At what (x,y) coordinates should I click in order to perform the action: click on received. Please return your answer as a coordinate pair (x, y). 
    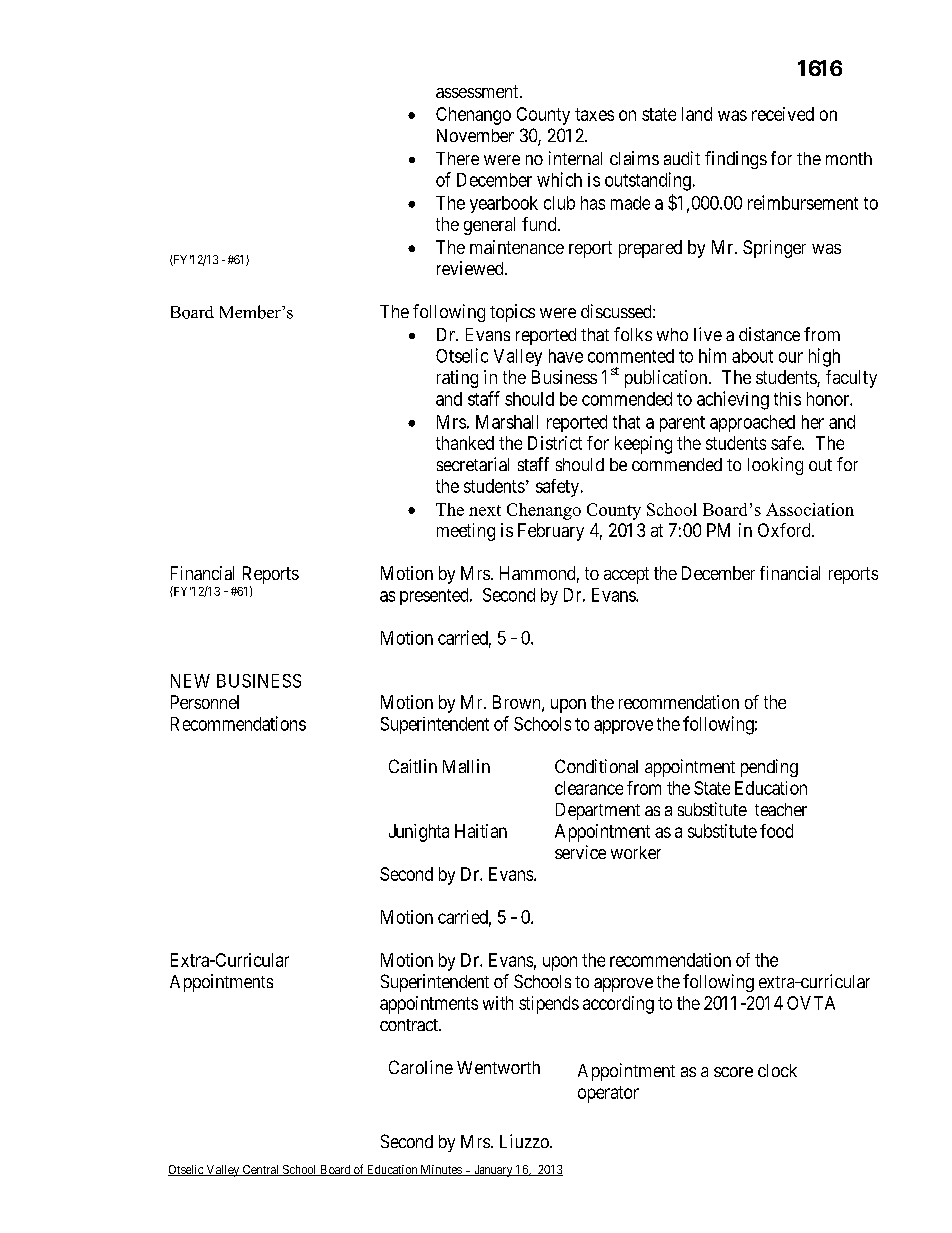
    Looking at the image, I should click on (783, 114).
